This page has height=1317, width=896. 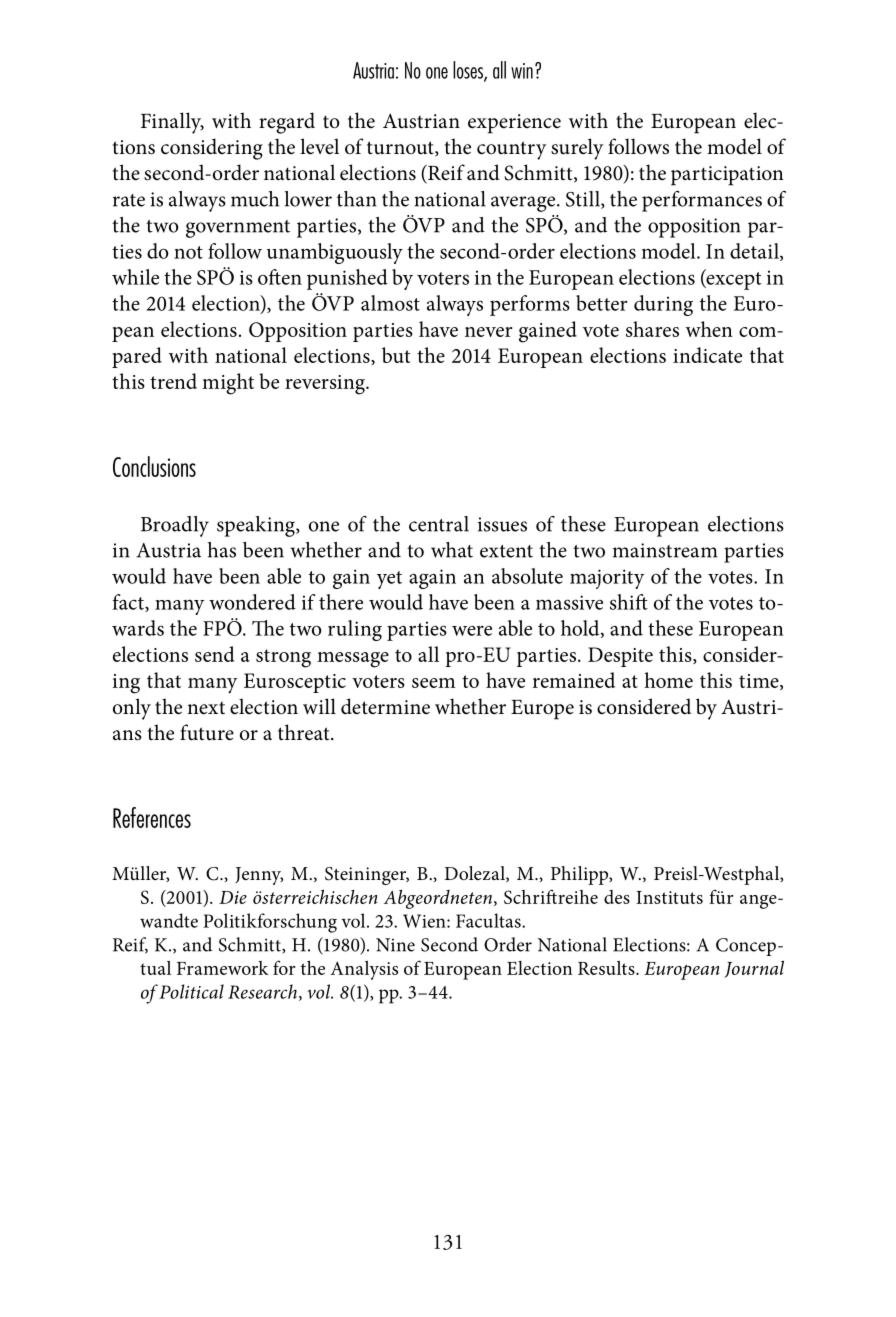 I want to click on Finally, so click(x=172, y=123).
